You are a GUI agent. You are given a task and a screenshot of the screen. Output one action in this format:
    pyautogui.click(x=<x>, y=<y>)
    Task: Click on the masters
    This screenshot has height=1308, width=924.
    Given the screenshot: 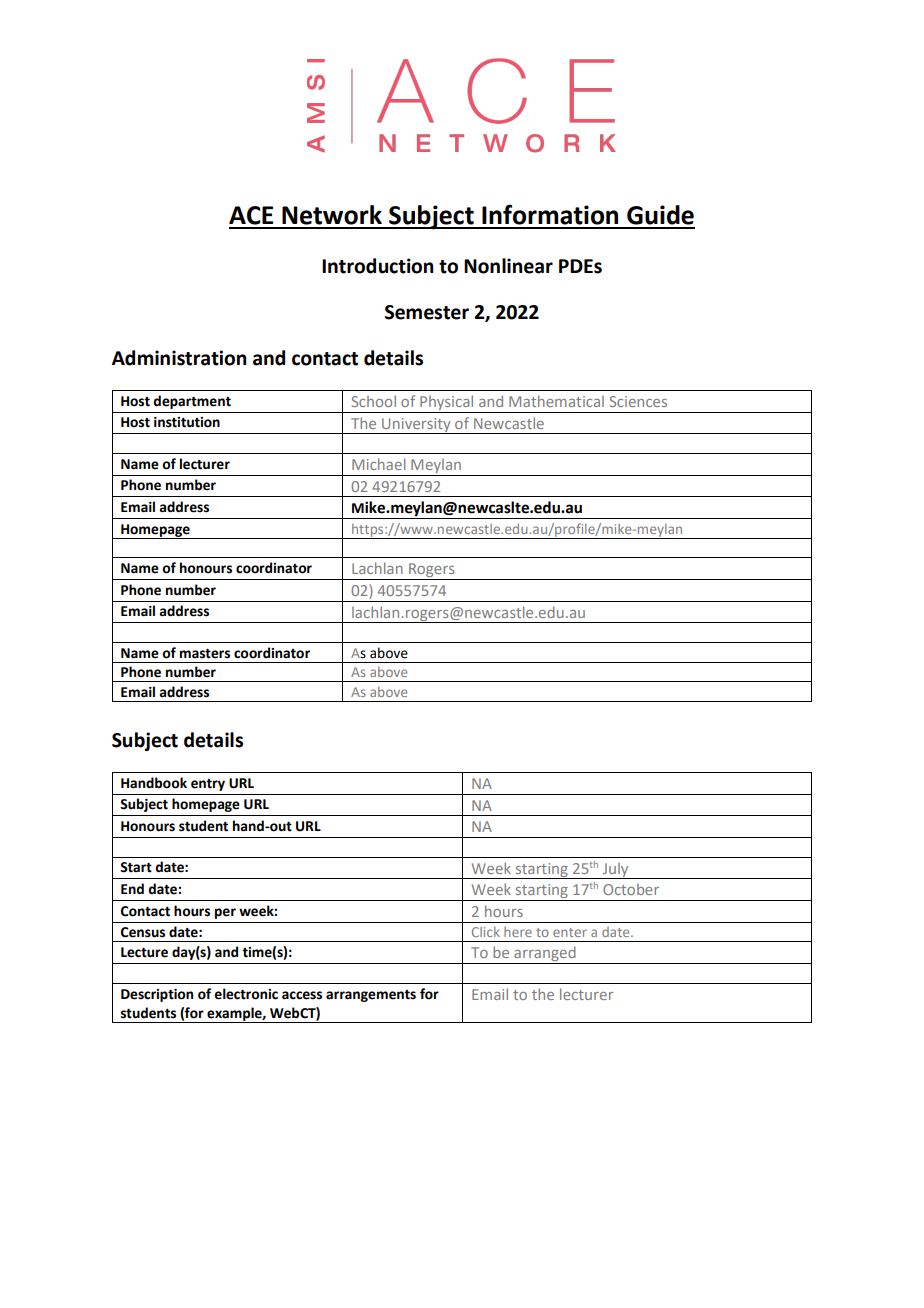 What is the action you would take?
    pyautogui.click(x=205, y=654)
